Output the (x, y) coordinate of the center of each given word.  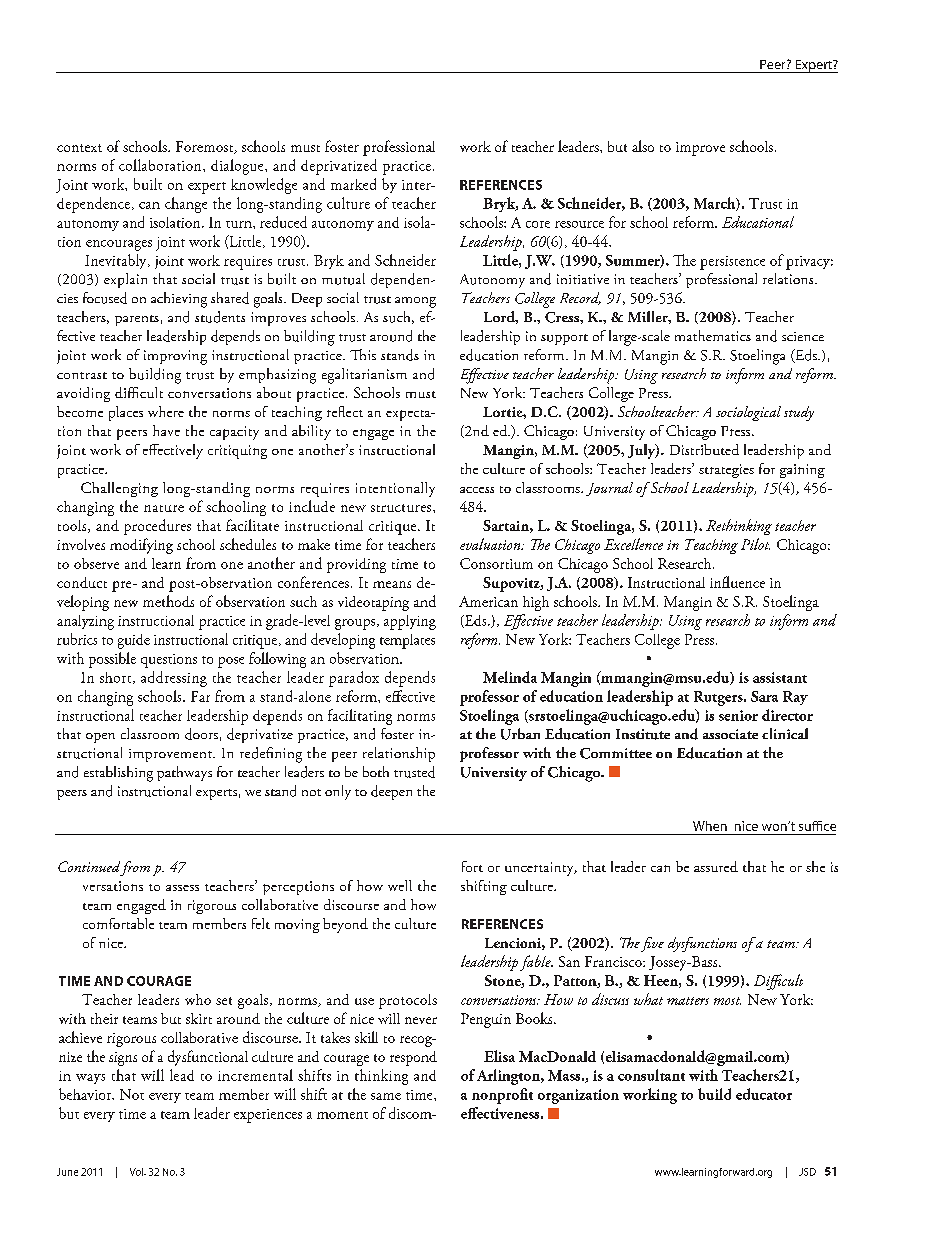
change (186, 205)
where (166, 411)
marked (353, 184)
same (386, 1096)
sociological (748, 413)
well (400, 885)
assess (182, 888)
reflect (345, 411)
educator (764, 1094)
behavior (86, 1094)
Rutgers (719, 698)
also (643, 146)
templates (407, 641)
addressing (174, 679)
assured (716, 866)
